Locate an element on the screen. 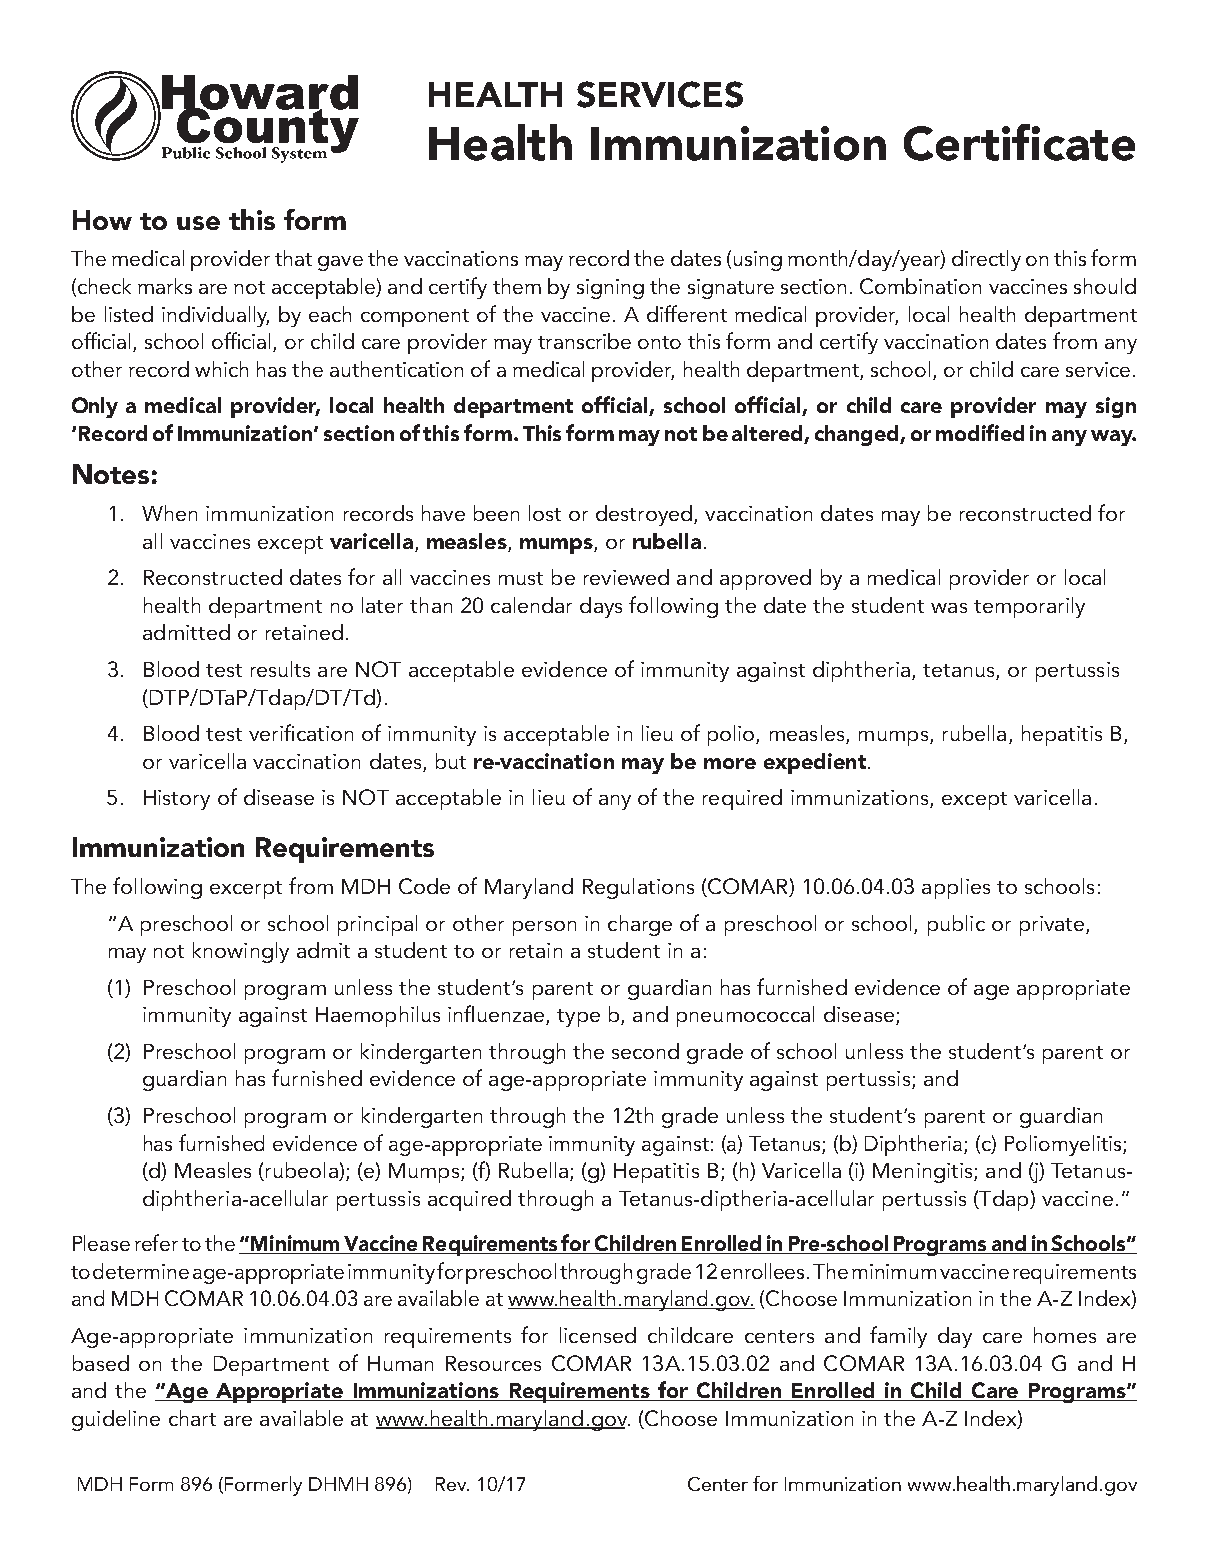 The width and height of the screenshot is (1208, 1563). chart is located at coordinates (192, 1418).
